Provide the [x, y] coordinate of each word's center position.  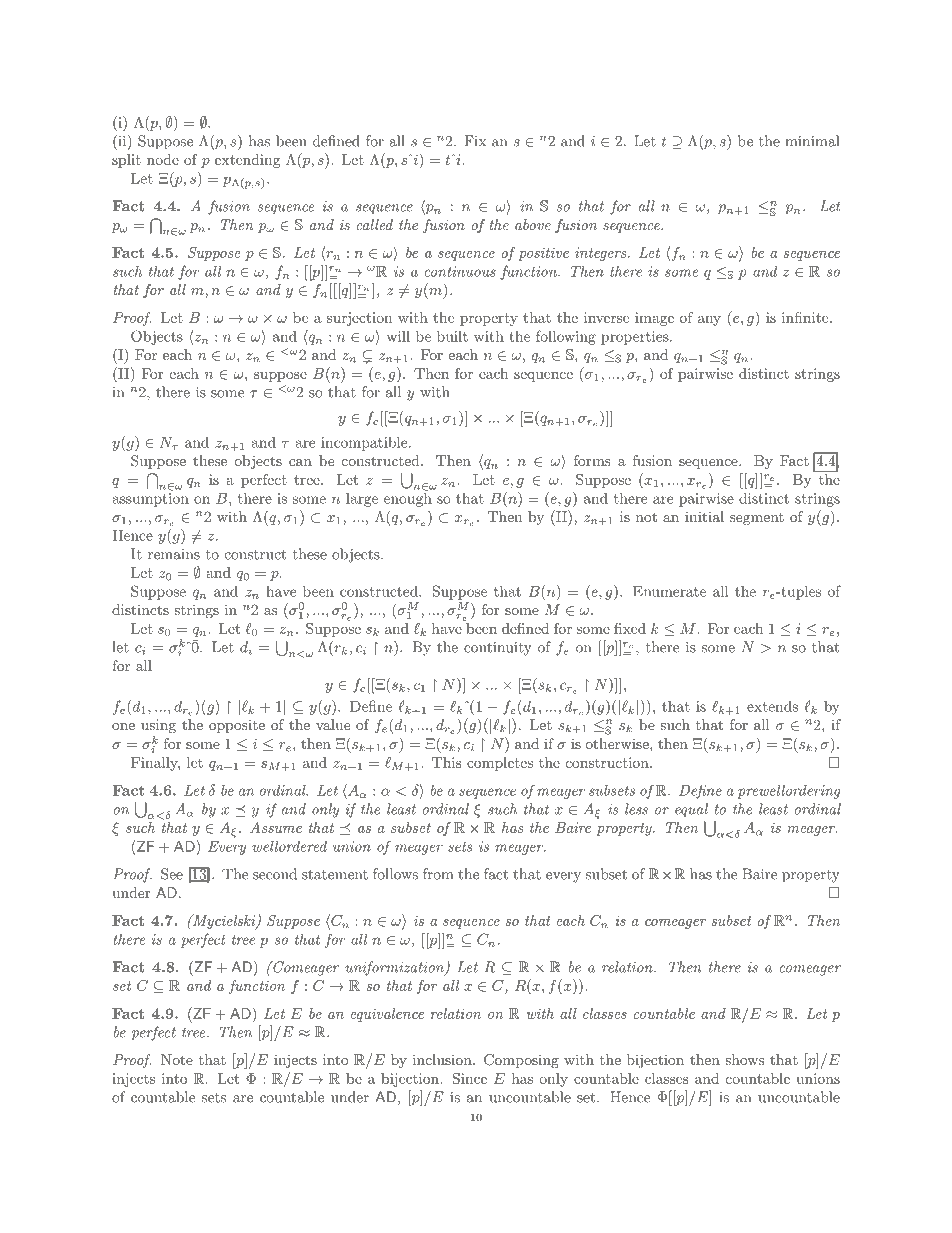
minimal [812, 141]
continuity [498, 649]
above [533, 224]
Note [177, 1059]
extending [247, 161]
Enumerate [669, 591]
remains [174, 554]
